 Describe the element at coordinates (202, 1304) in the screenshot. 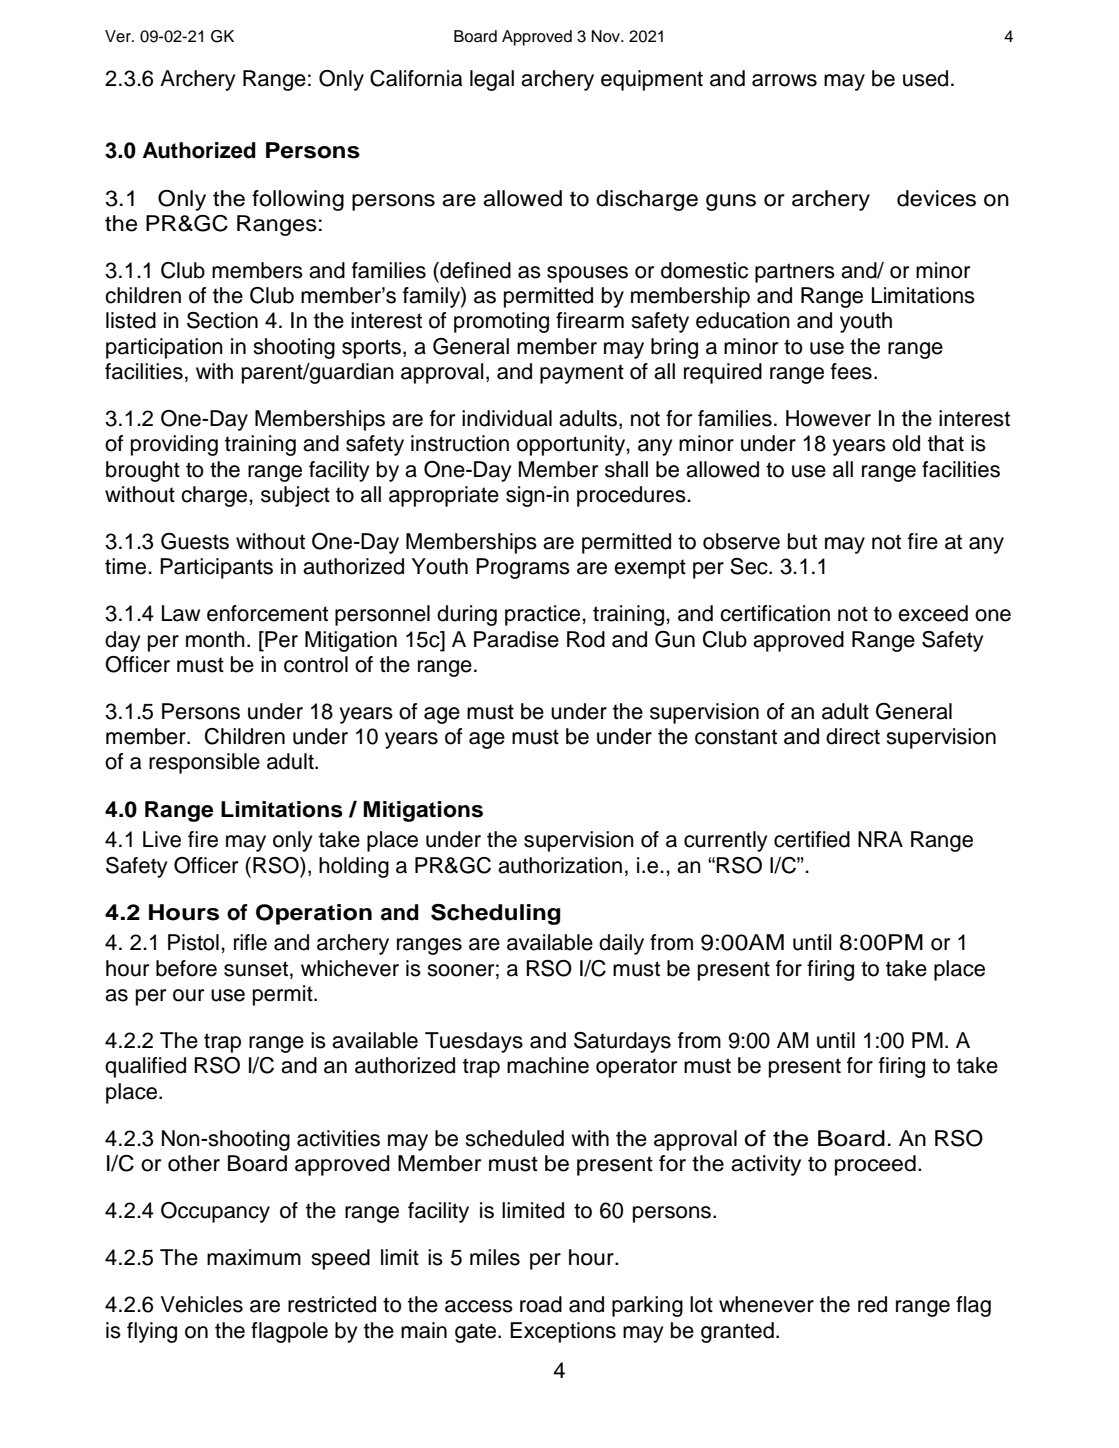

I see `Vehicles` at that location.
